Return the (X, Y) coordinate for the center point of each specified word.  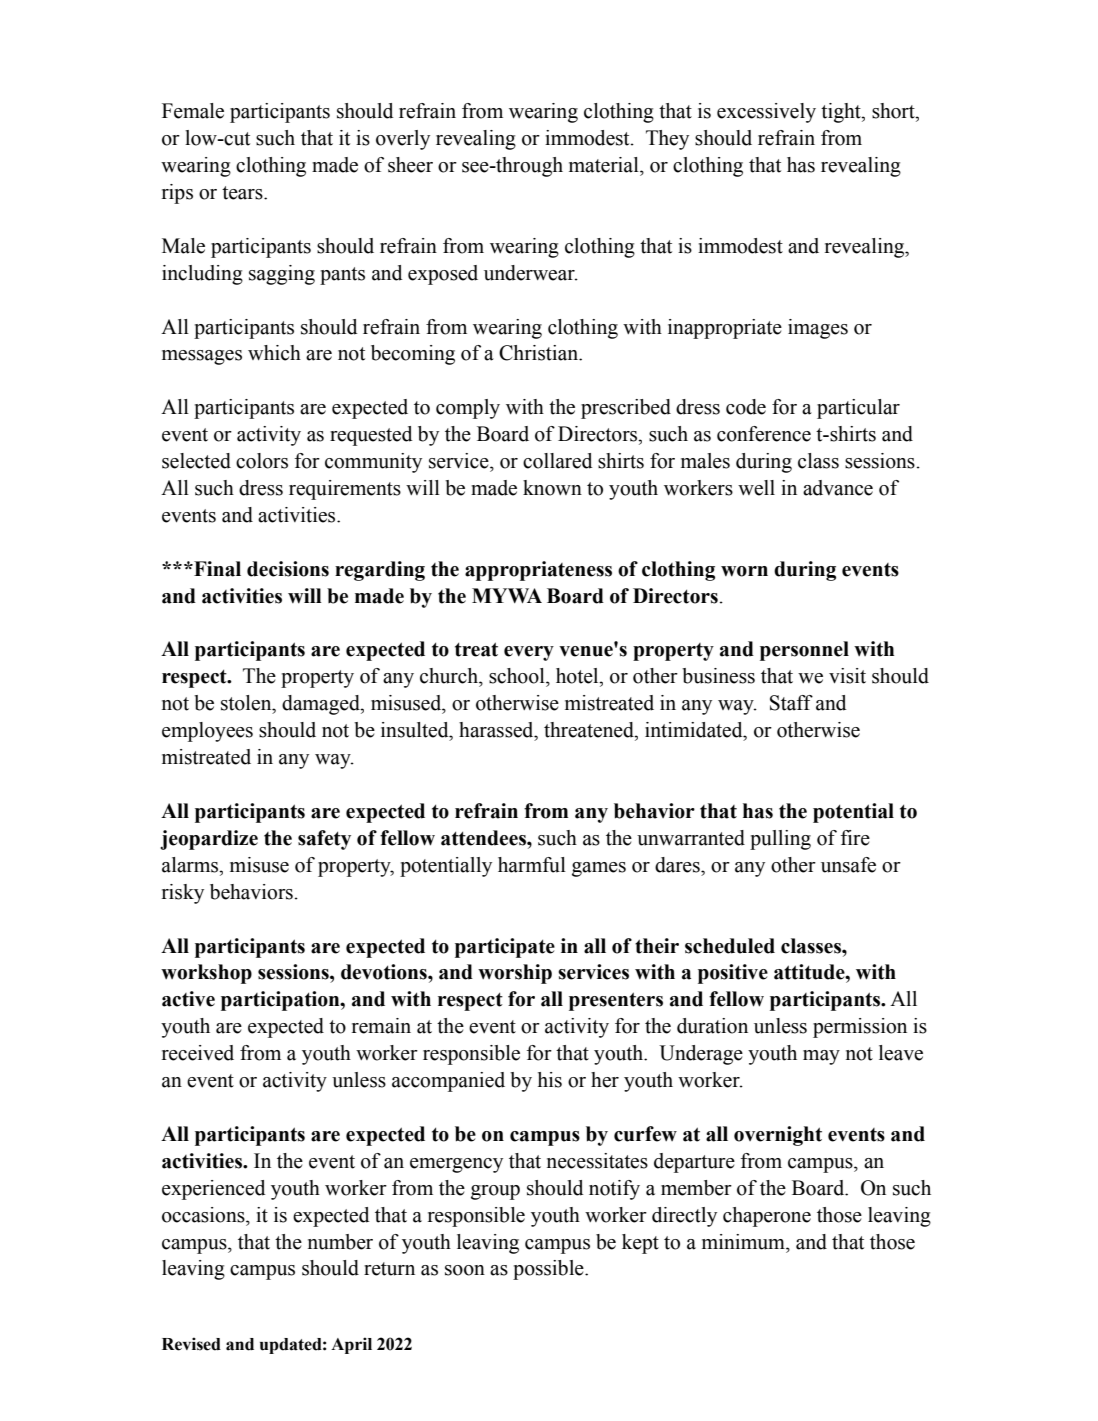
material (605, 165)
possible (549, 1270)
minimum (744, 1242)
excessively (766, 113)
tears (243, 193)
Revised (191, 1344)
